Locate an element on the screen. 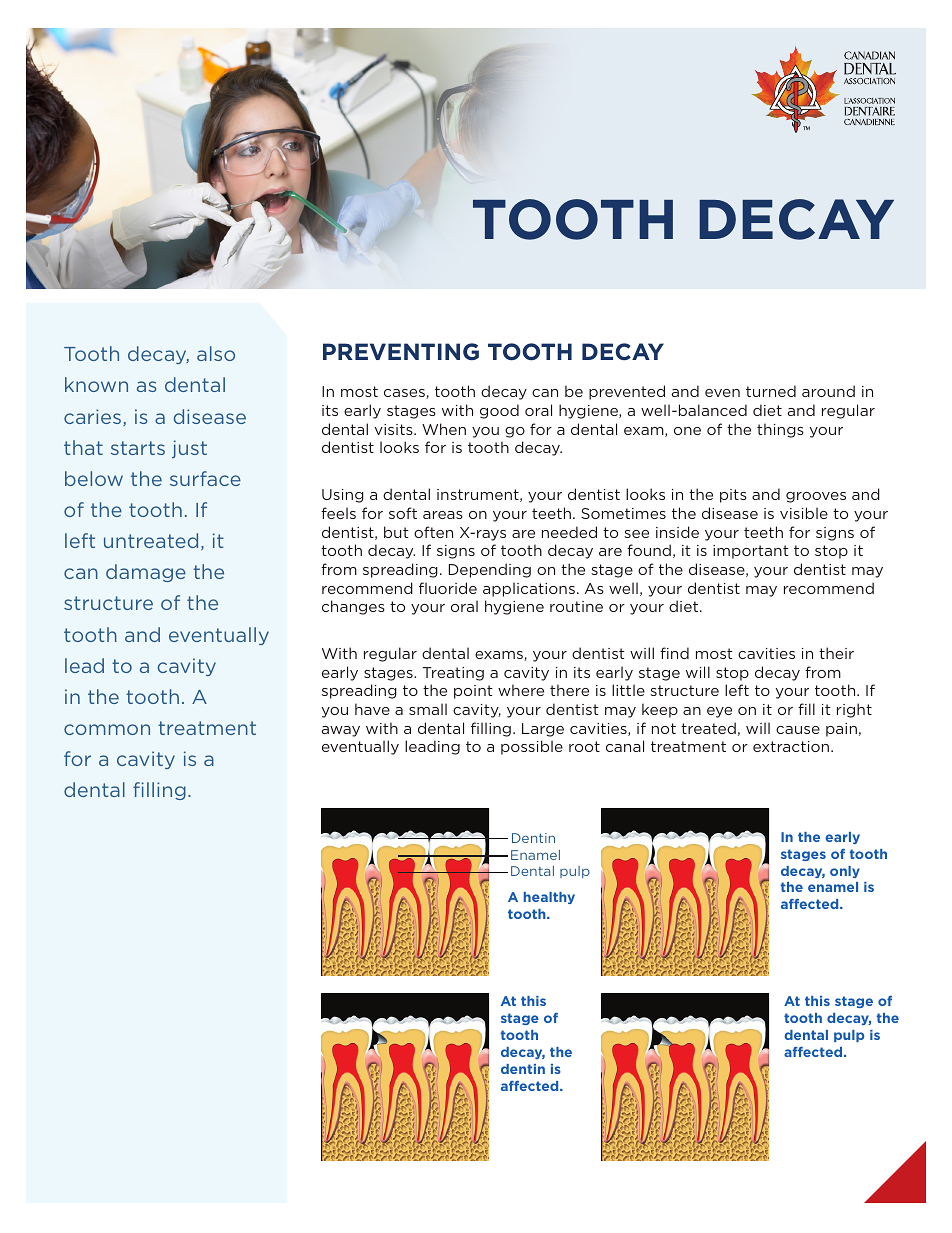 The image size is (952, 1233). only is located at coordinates (845, 872).
